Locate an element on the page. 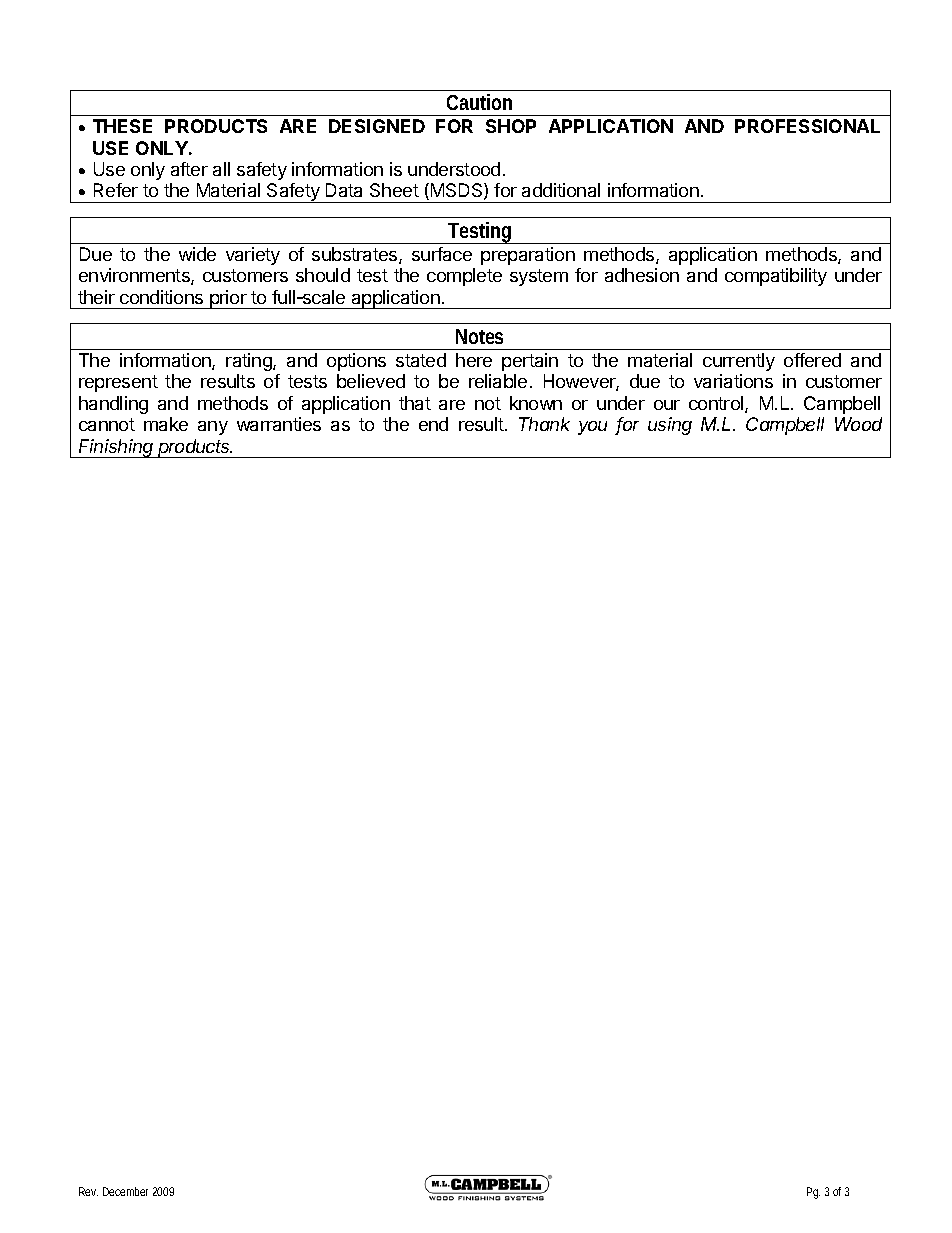  Rev is located at coordinates (88, 1191).
